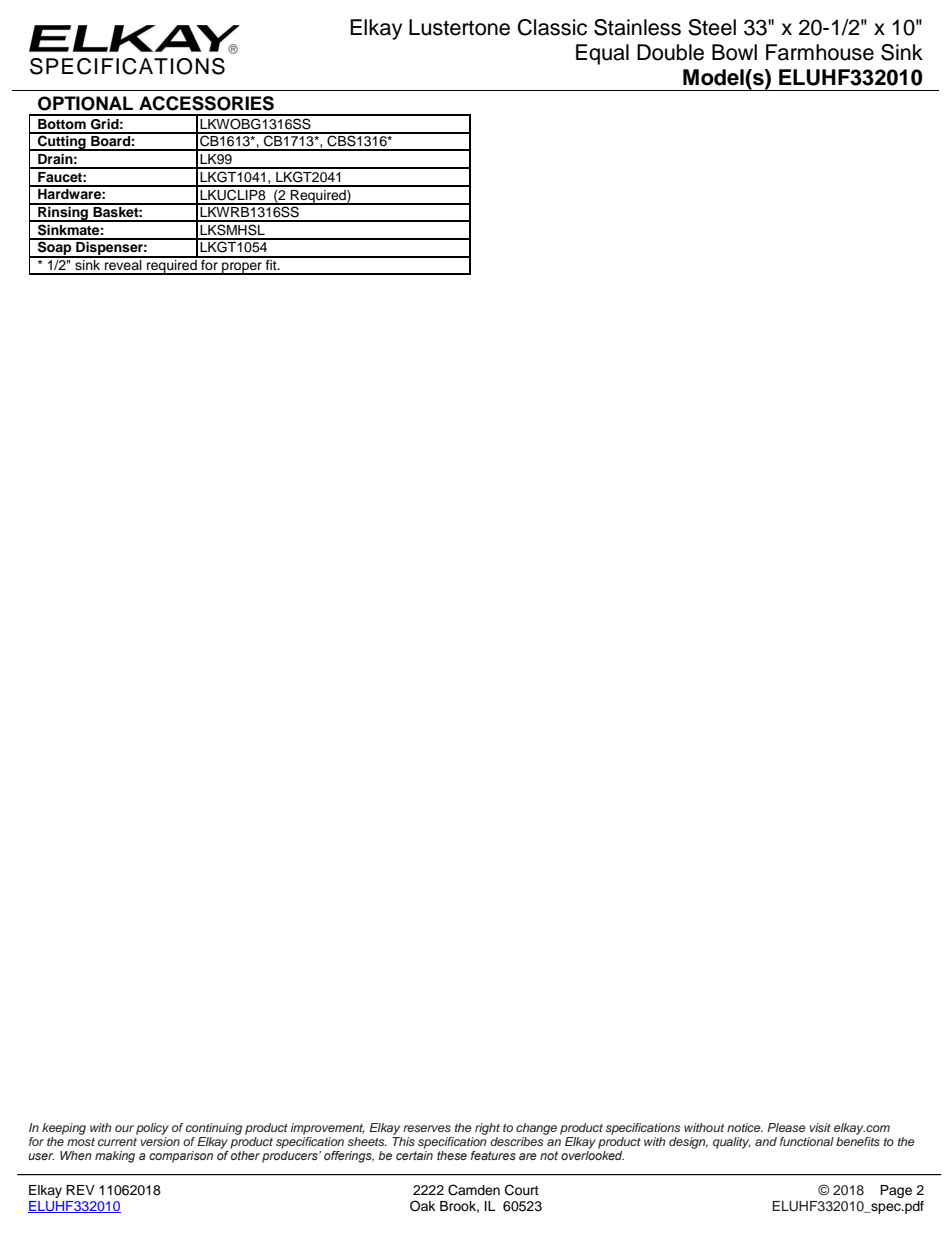 The height and width of the page is (1233, 952). What do you see at coordinates (242, 268) in the page?
I see `proper` at bounding box center [242, 268].
